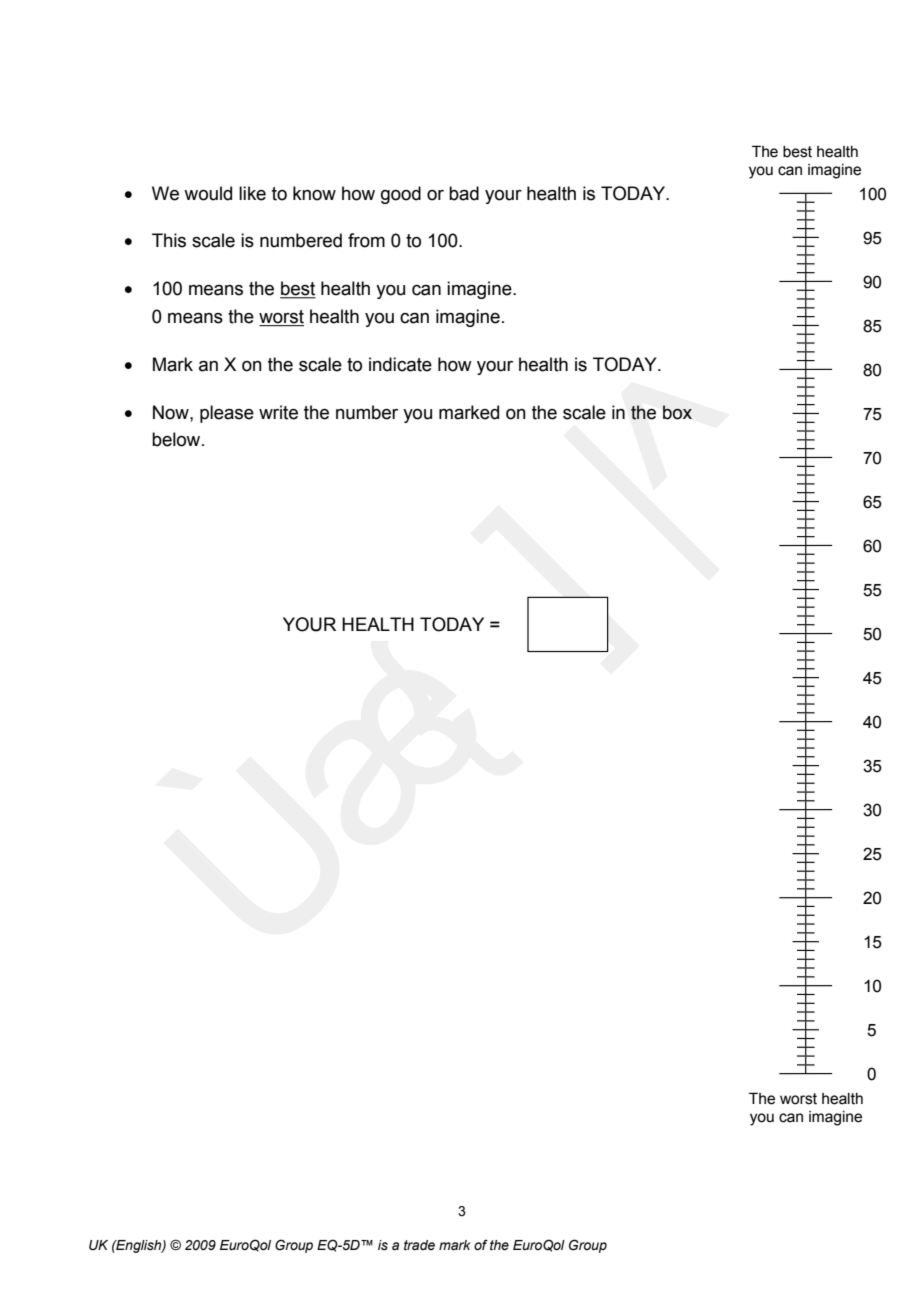 Image resolution: width=924 pixels, height=1308 pixels. I want to click on below, so click(177, 439).
